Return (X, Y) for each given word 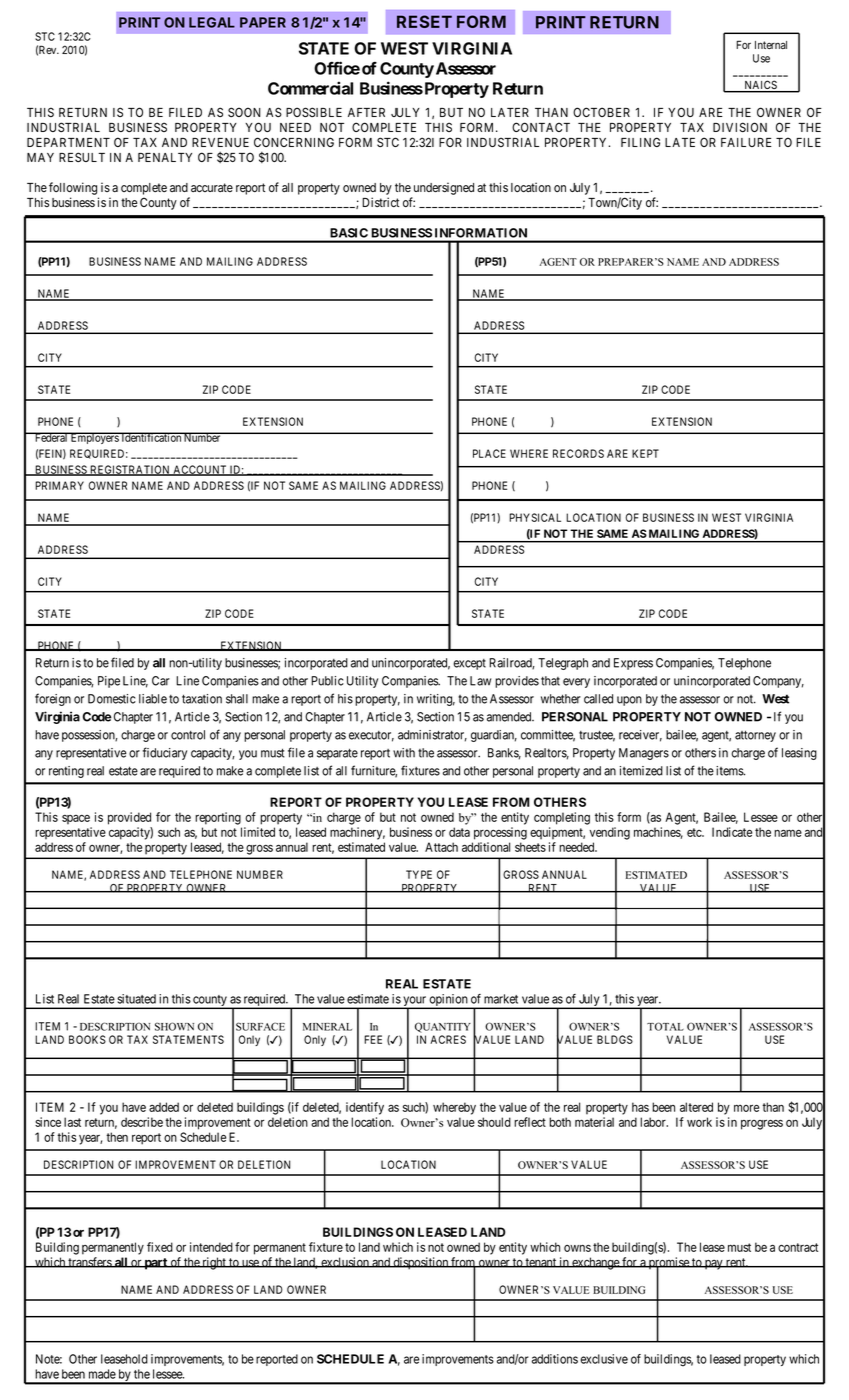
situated (136, 999)
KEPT (645, 453)
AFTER (366, 112)
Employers (94, 438)
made (102, 1374)
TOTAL (665, 1026)
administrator (432, 736)
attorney (755, 736)
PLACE (489, 453)
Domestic (112, 699)
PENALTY (165, 157)
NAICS (760, 86)
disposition (420, 1263)
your (414, 1002)
